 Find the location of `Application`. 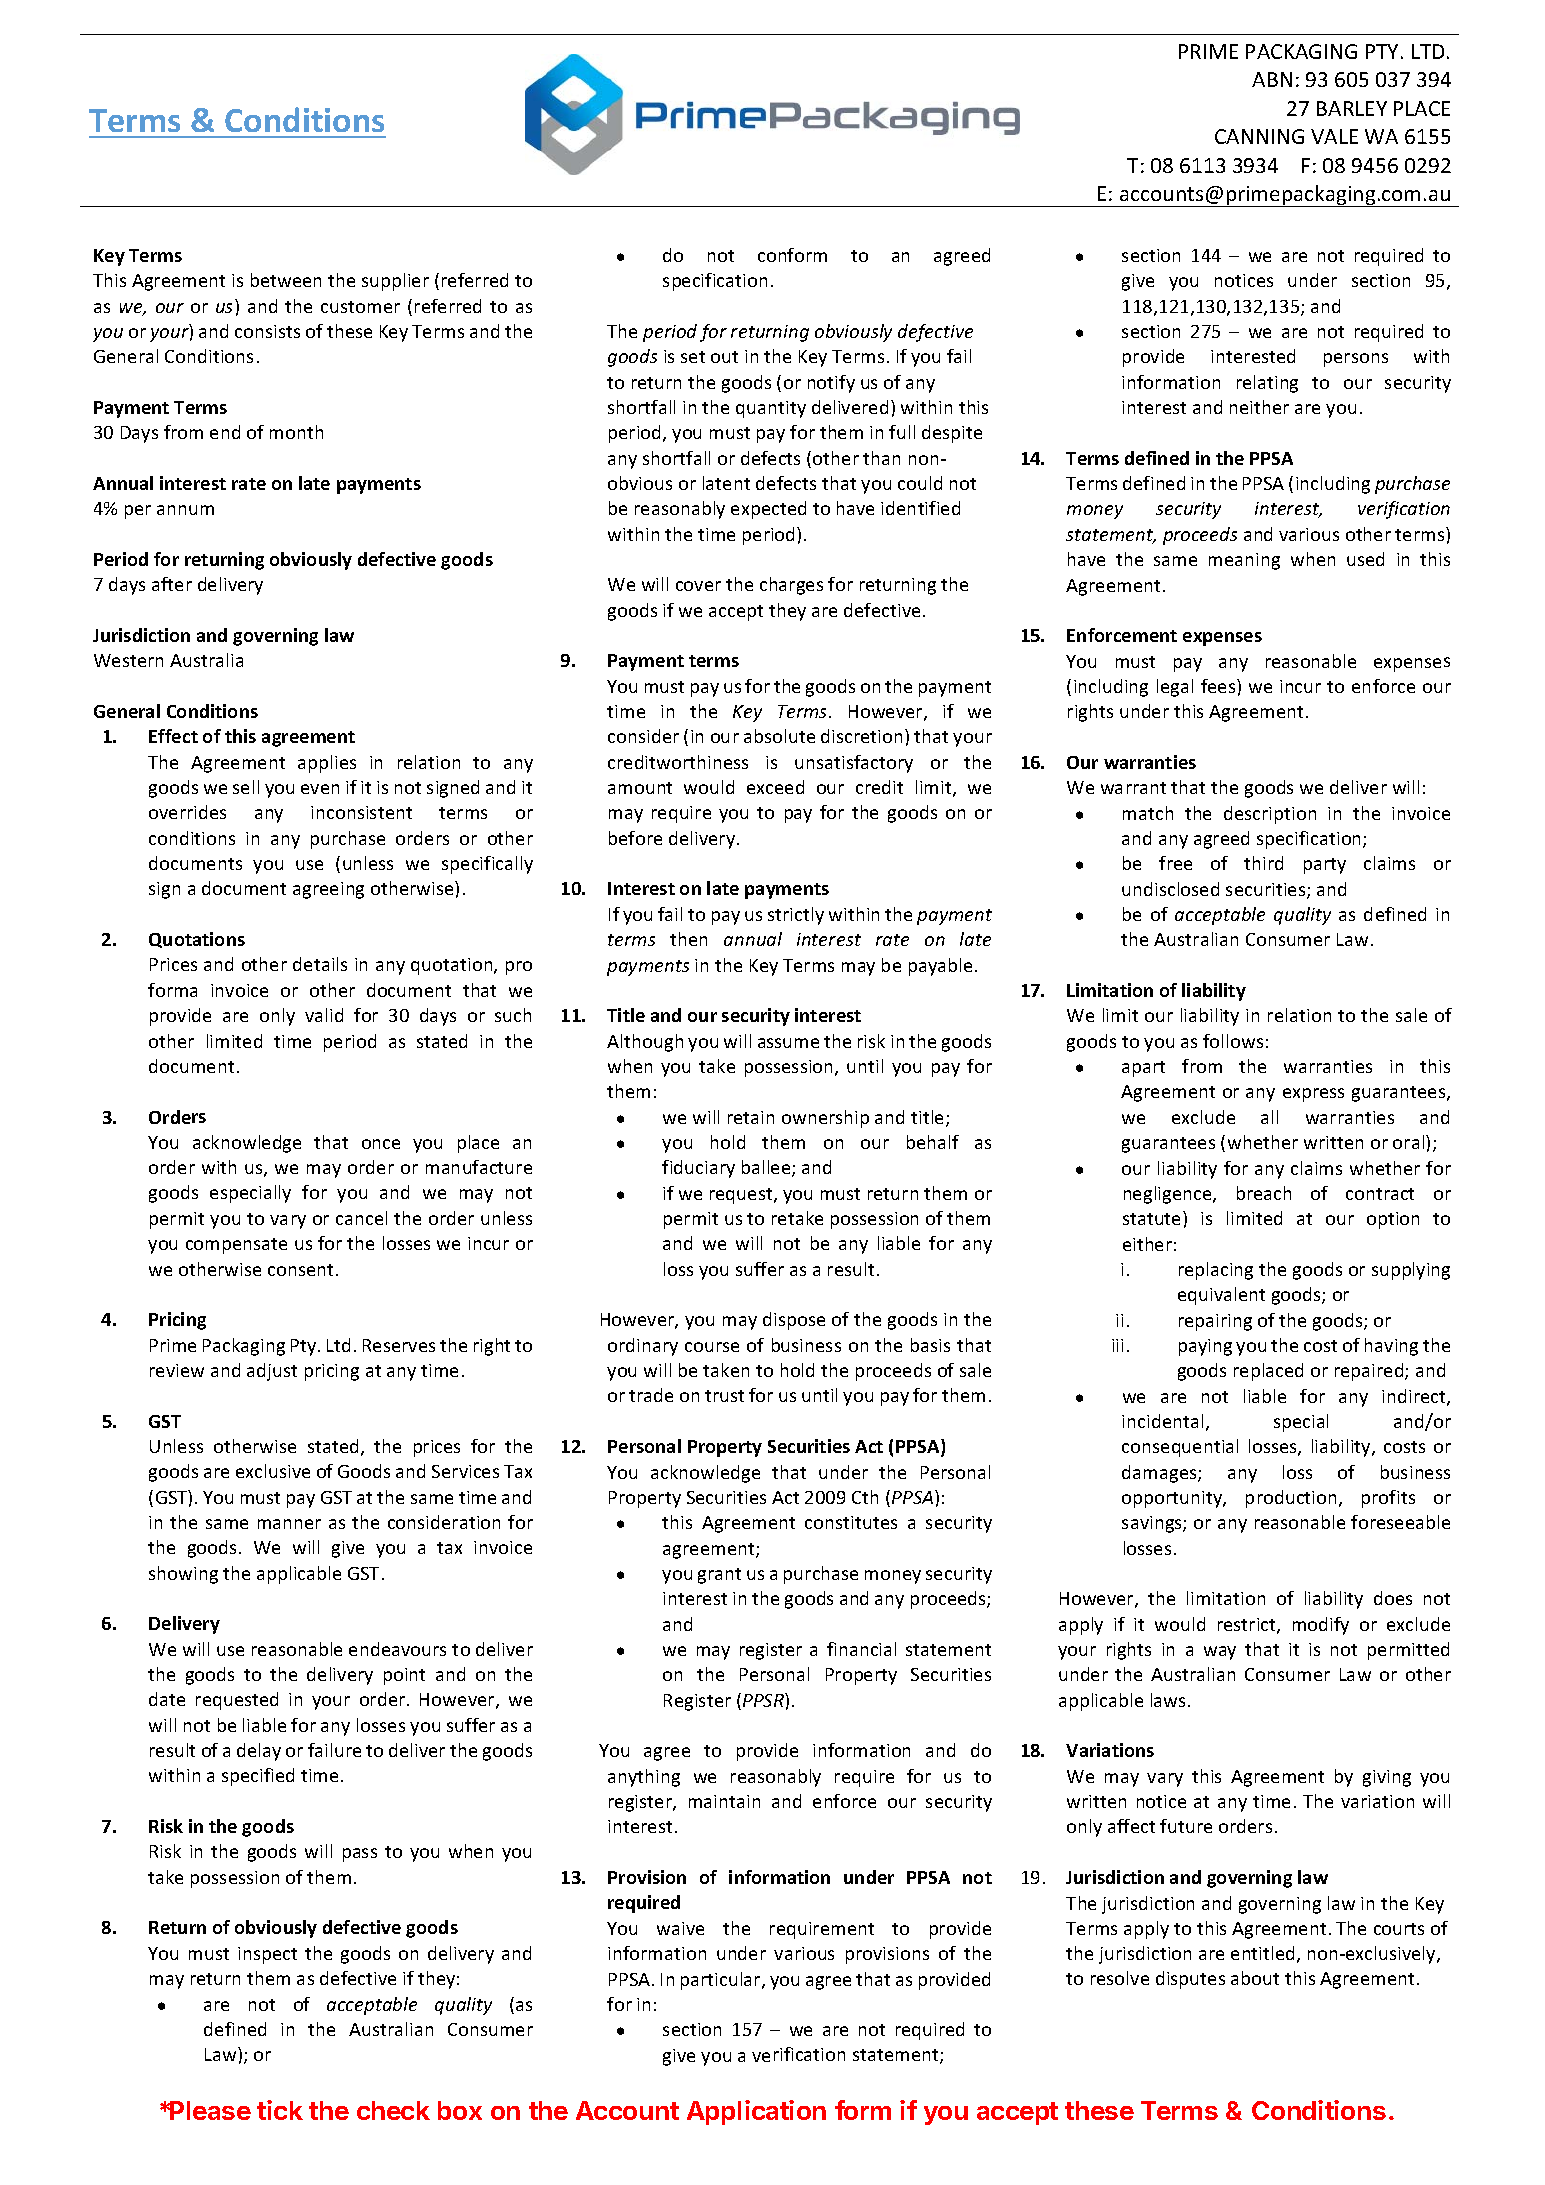

Application is located at coordinates (756, 2112).
